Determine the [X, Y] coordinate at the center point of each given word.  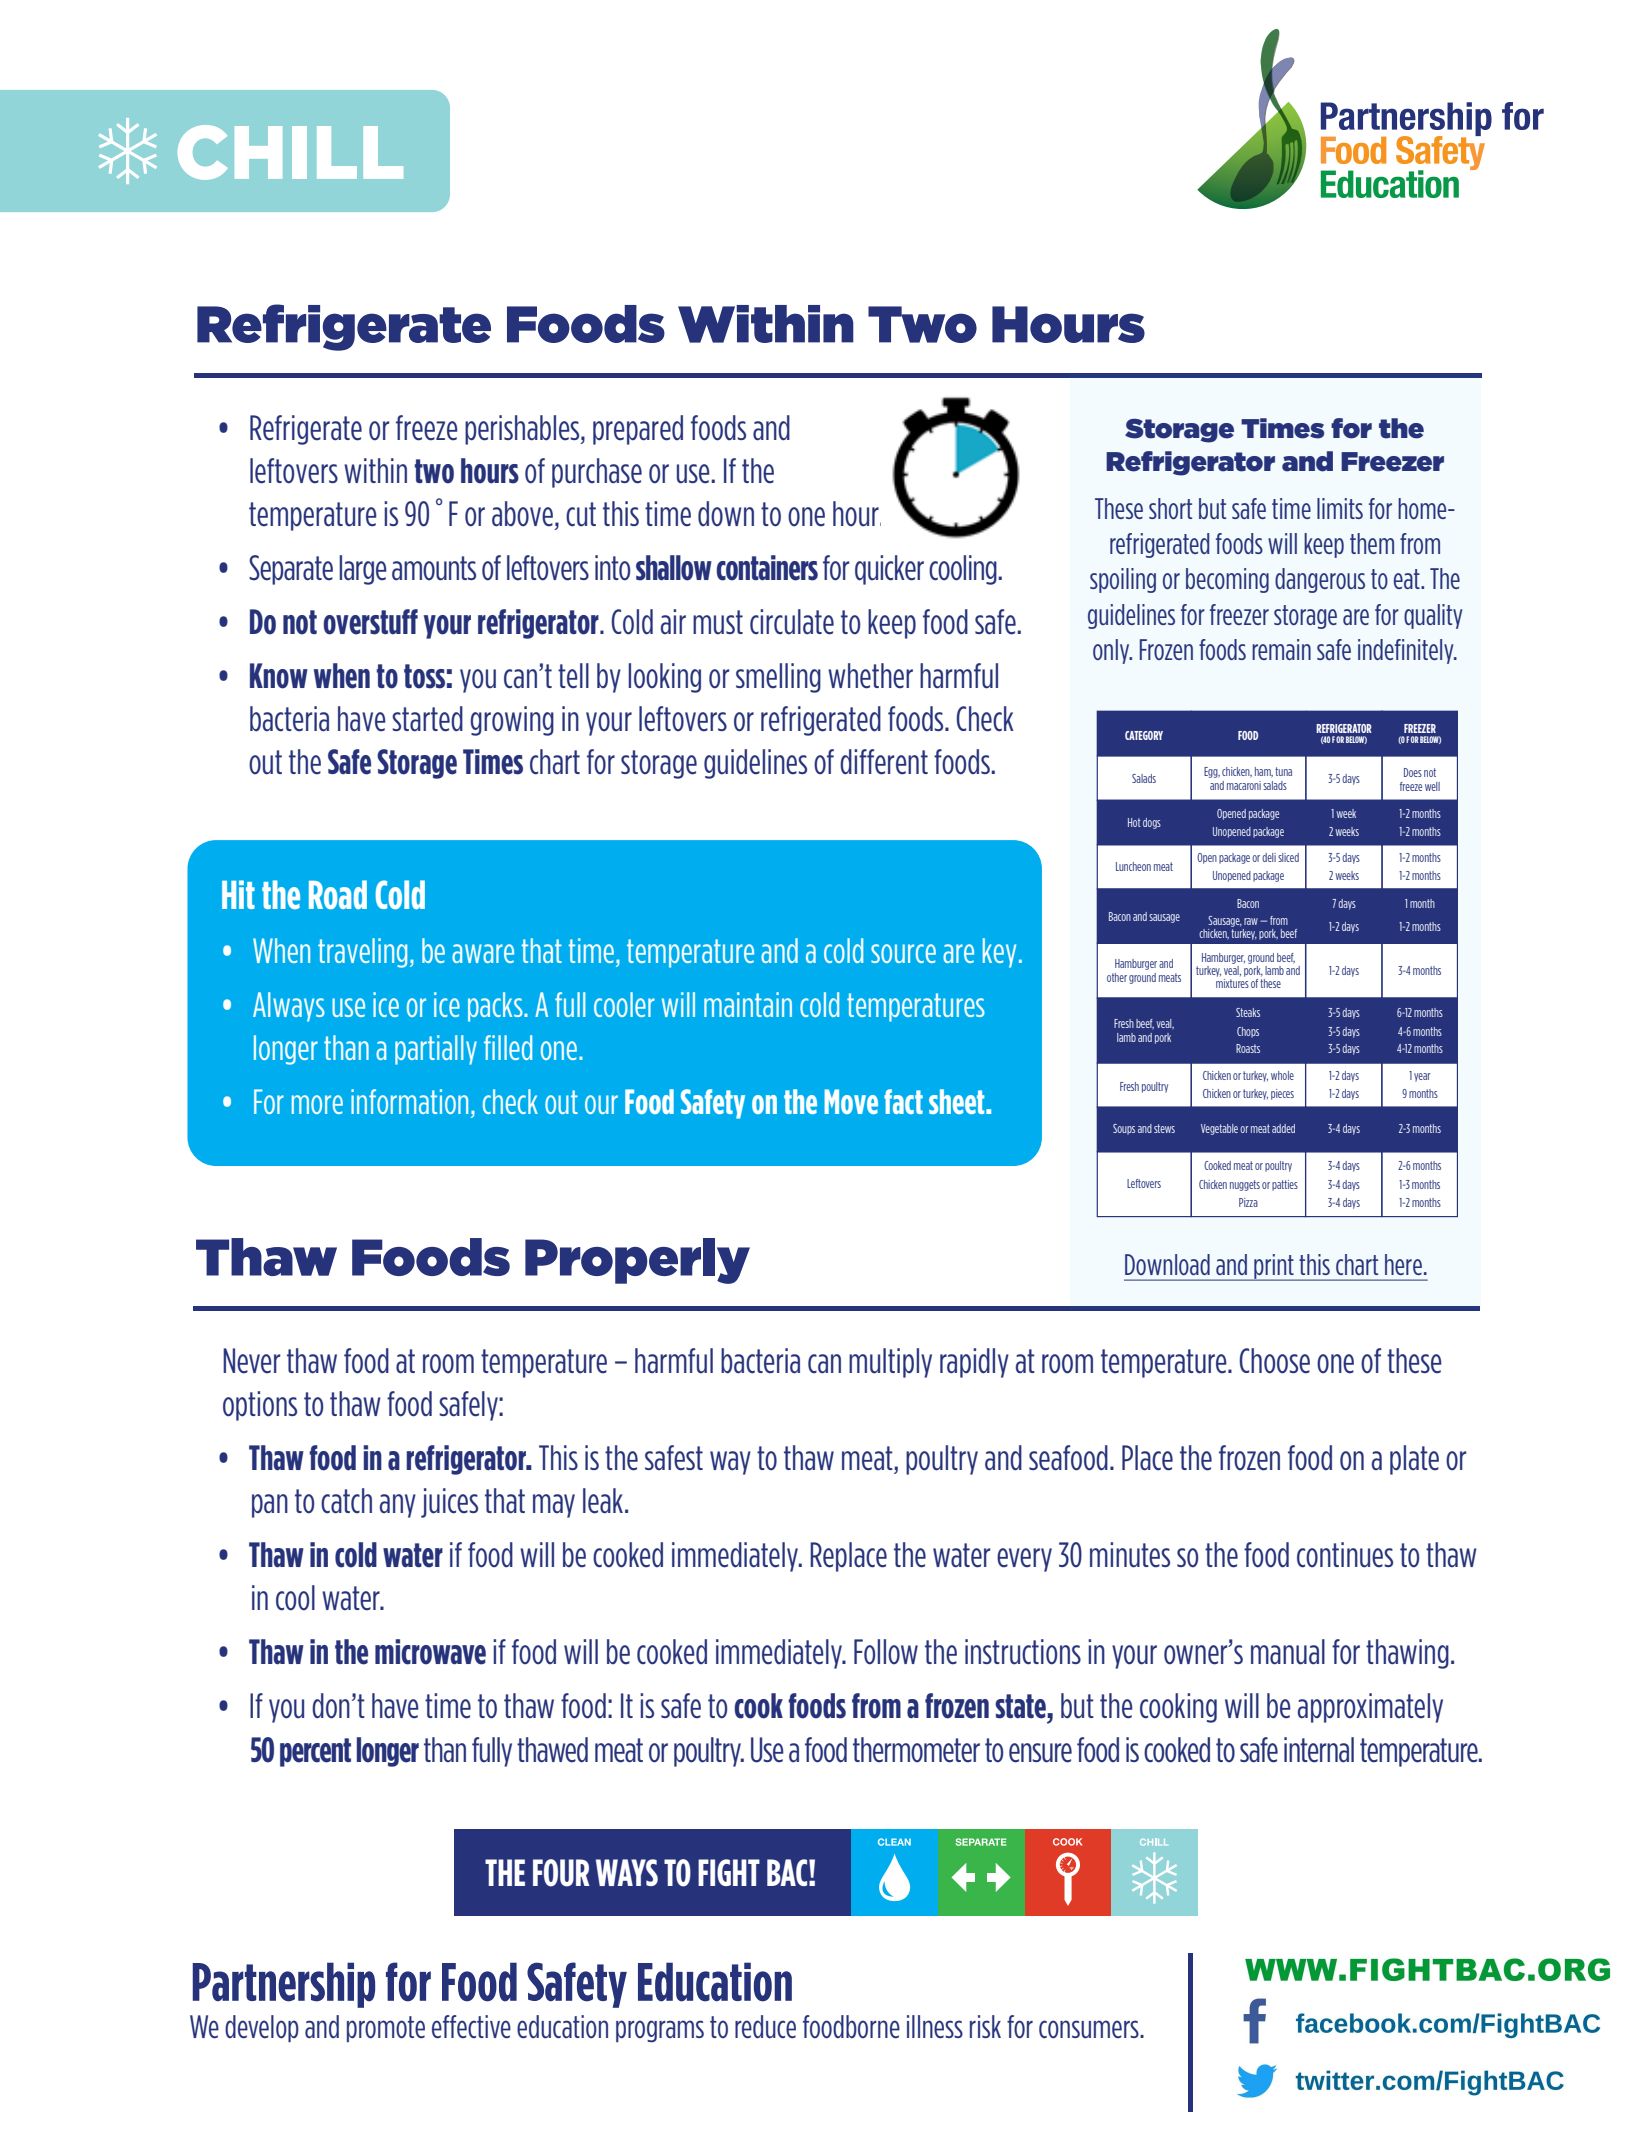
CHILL [290, 152]
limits [1340, 508]
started [427, 719]
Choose [1274, 1361]
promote [386, 2029]
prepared [638, 430]
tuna [1283, 771]
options [260, 1406]
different [884, 762]
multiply [890, 1363]
